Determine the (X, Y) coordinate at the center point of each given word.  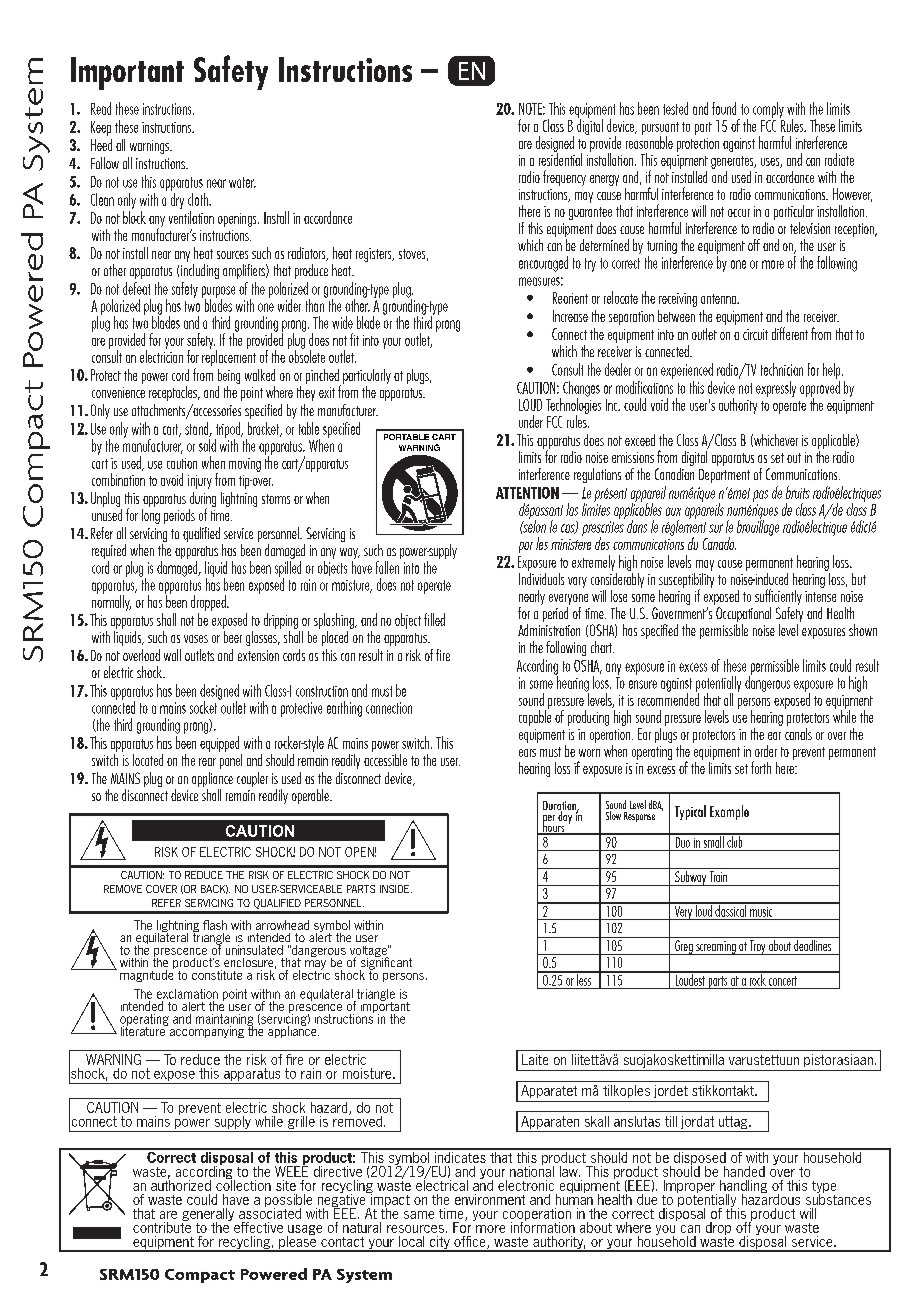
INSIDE (396, 889)
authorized (181, 1184)
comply (768, 110)
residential (560, 158)
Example (729, 812)
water (242, 182)
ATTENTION (527, 493)
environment (490, 1199)
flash (215, 925)
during (202, 501)
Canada (719, 543)
